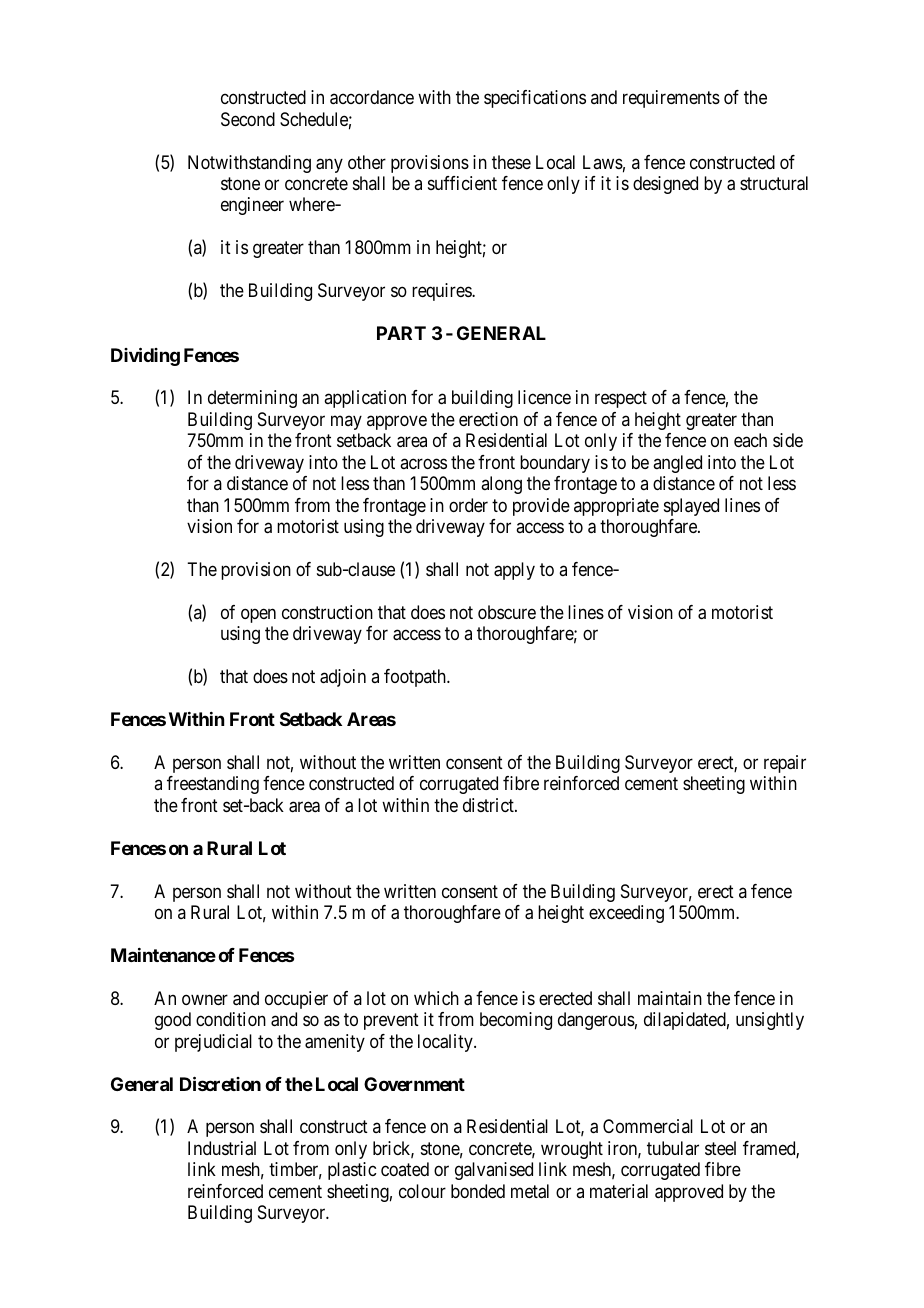  I want to click on obscure, so click(507, 612).
